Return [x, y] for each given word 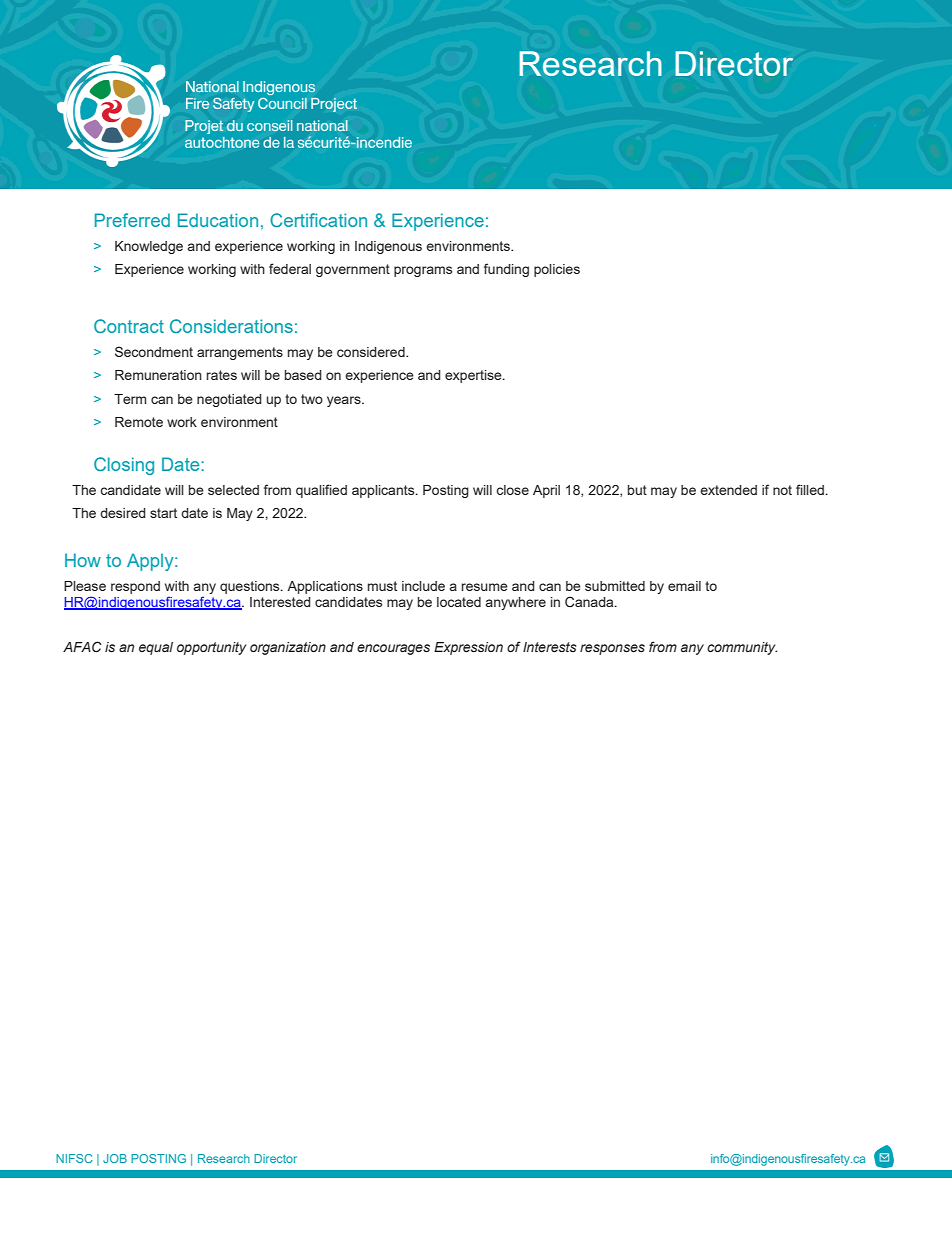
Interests [550, 647]
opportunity [211, 648]
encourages [393, 649]
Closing [124, 466]
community [742, 648]
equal [156, 648]
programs [423, 271]
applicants [384, 491]
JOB [115, 1158]
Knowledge [149, 247]
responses [612, 649]
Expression [468, 648]
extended [728, 490]
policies [557, 270]
